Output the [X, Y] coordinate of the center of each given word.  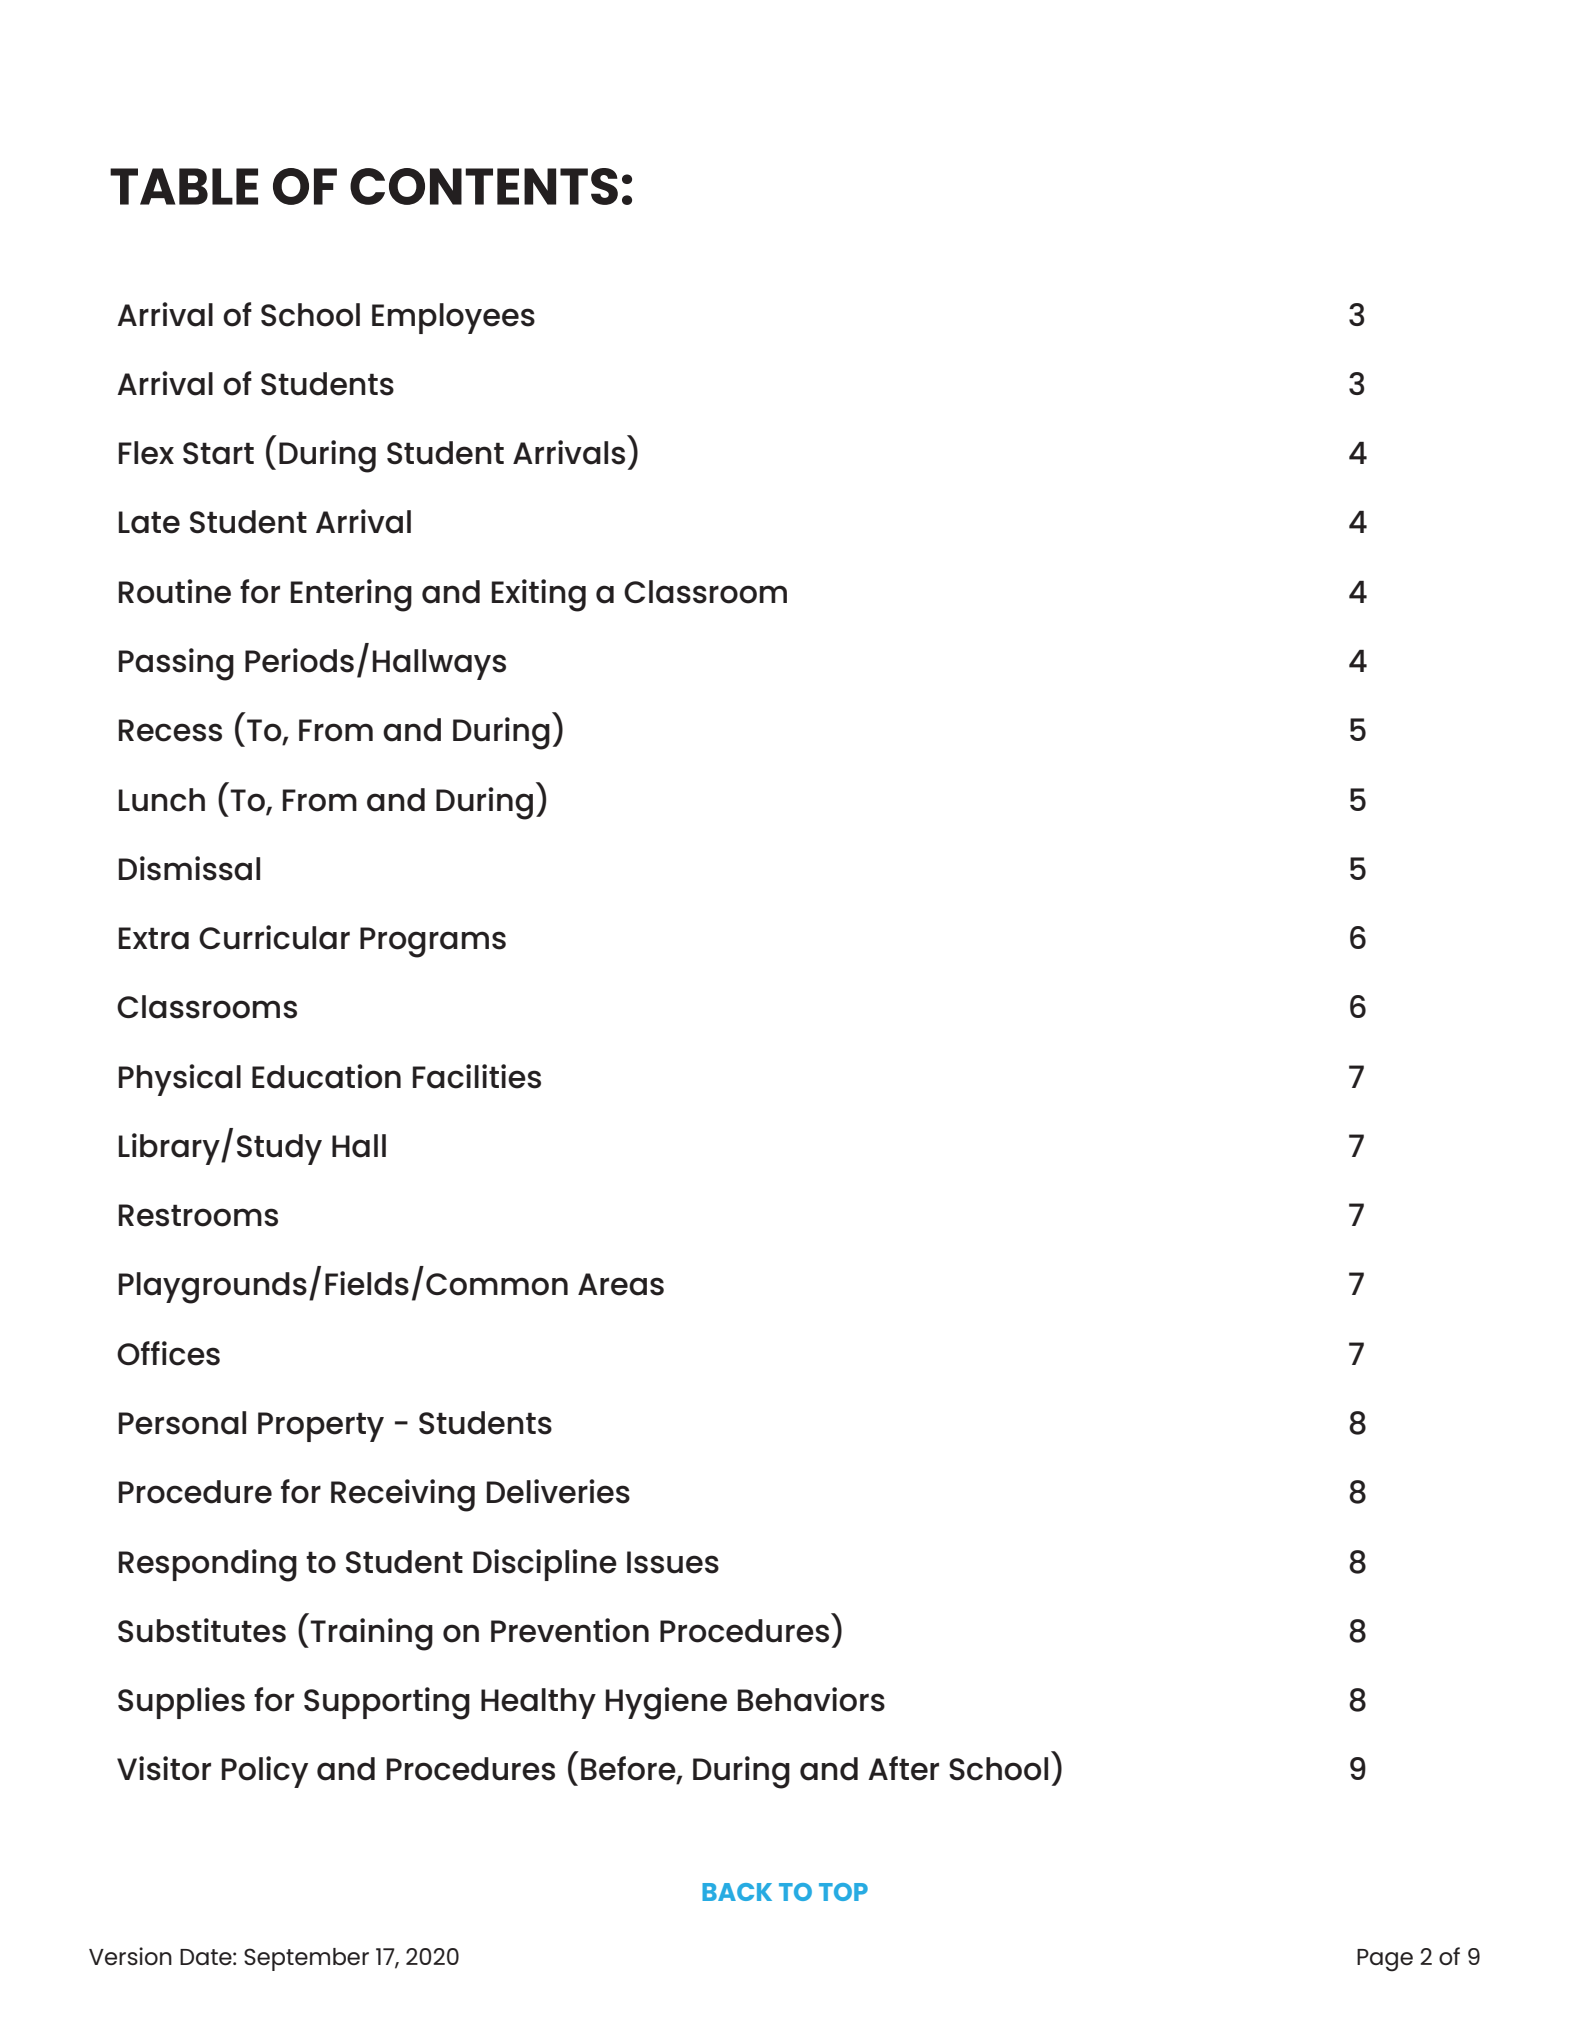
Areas [621, 1284]
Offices [168, 1353]
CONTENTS [484, 186]
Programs [433, 942]
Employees [453, 318]
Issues [673, 1562]
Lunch [162, 800]
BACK [737, 1892]
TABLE [184, 186]
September [306, 1959]
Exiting [539, 595]
